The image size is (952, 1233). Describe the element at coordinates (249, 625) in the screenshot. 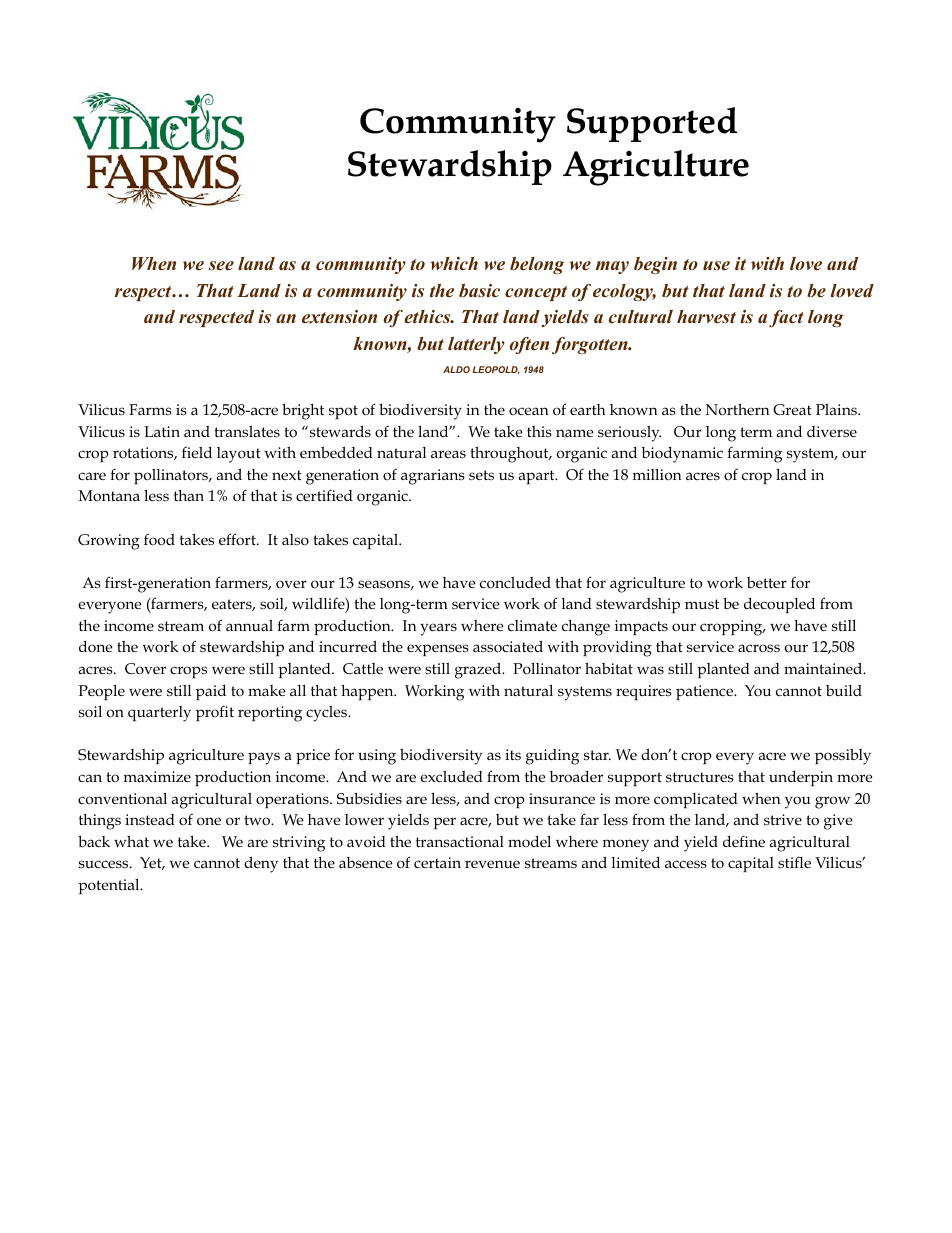

I see `annual` at that location.
